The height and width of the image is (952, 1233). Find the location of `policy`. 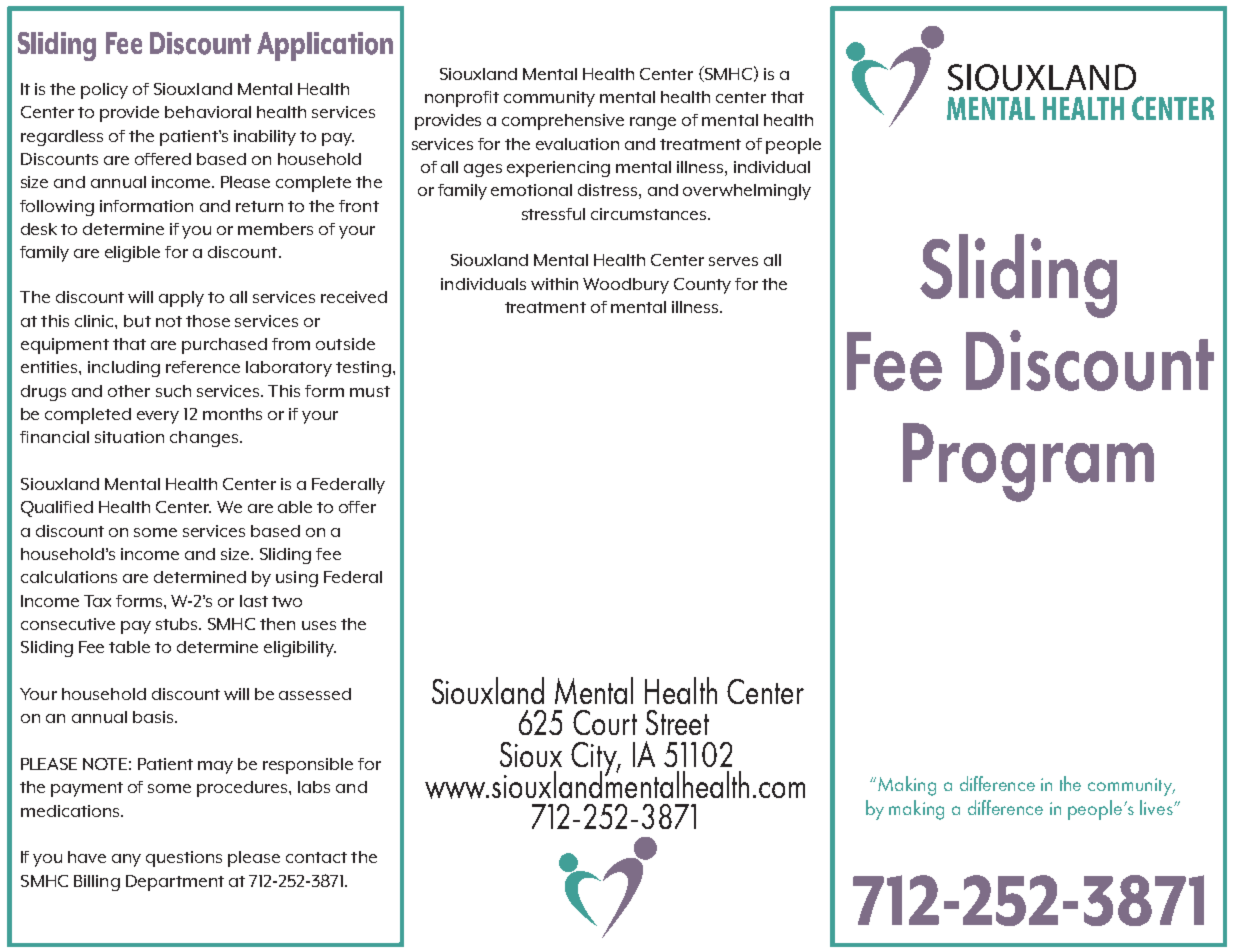

policy is located at coordinates (104, 91).
